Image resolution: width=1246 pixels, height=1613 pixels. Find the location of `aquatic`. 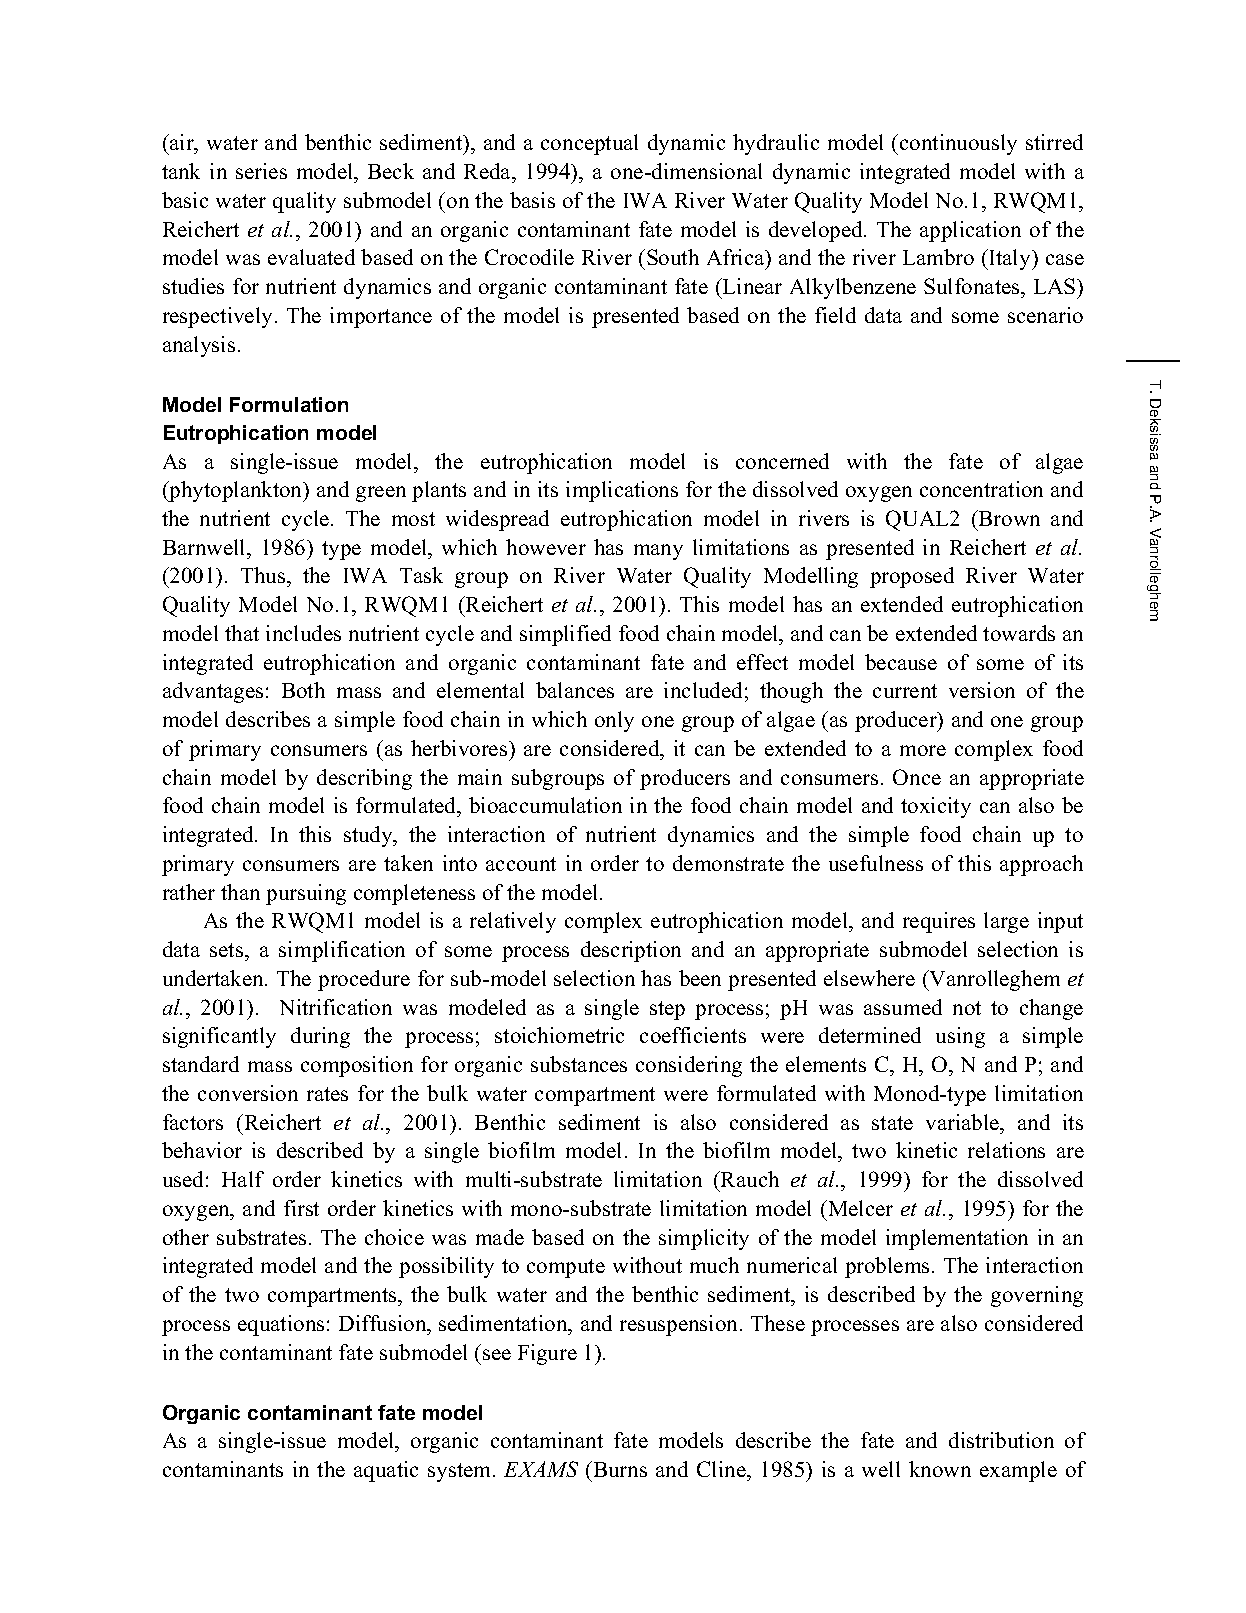

aquatic is located at coordinates (386, 1471).
